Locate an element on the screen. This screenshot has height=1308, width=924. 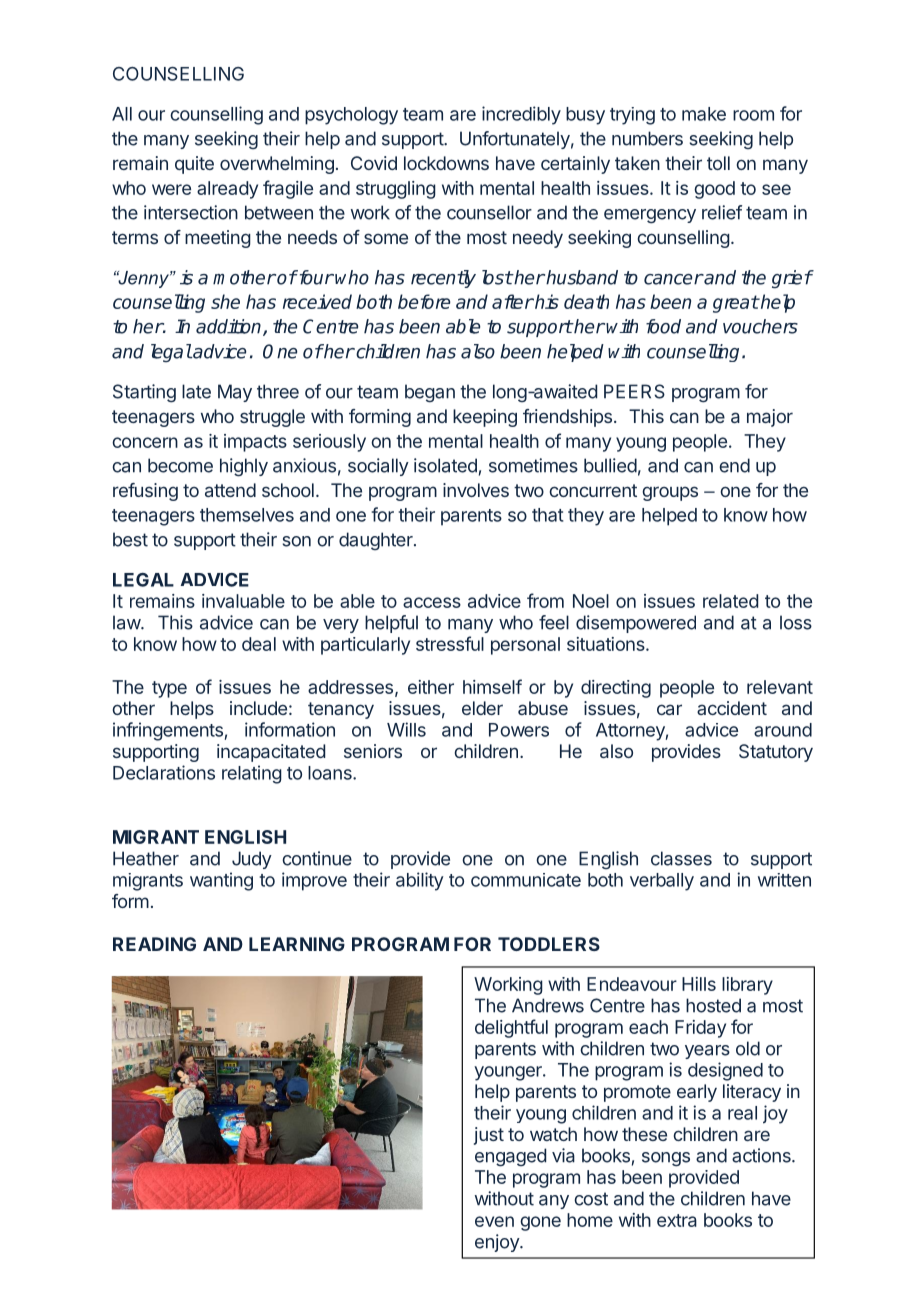
accident is located at coordinates (732, 708).
